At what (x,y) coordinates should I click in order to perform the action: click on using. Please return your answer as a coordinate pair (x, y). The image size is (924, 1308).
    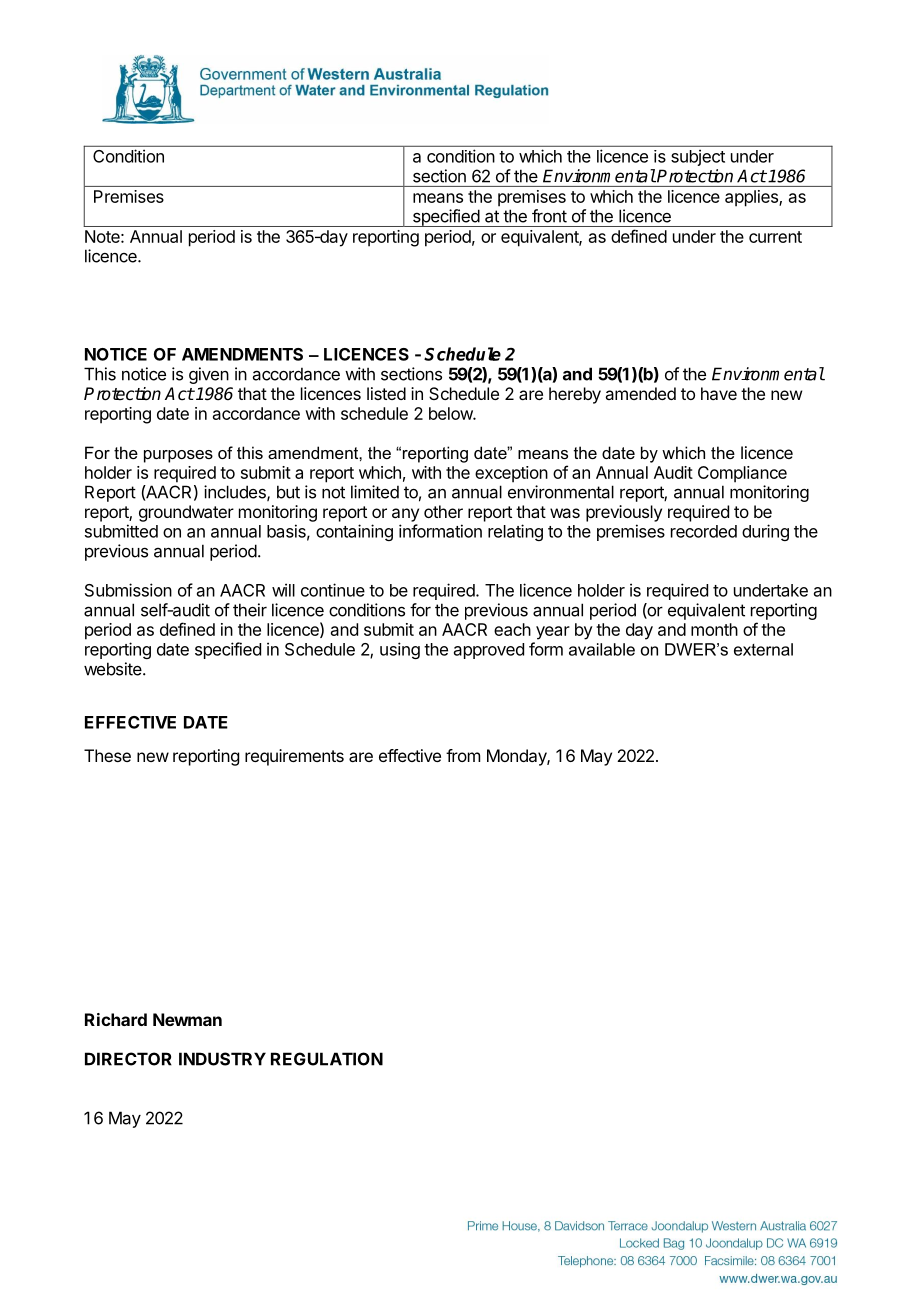
    Looking at the image, I should click on (400, 650).
